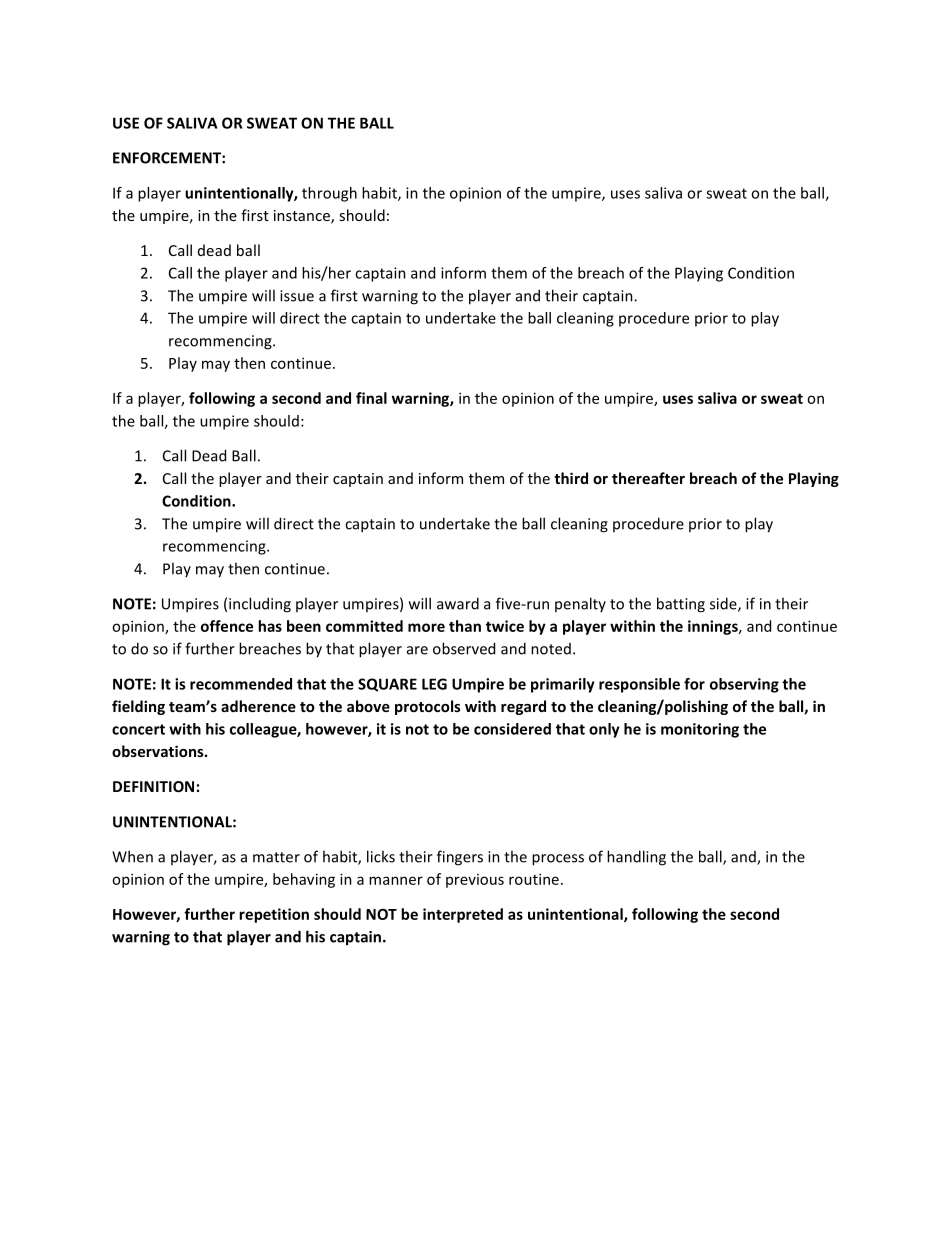 Image resolution: width=952 pixels, height=1233 pixels. What do you see at coordinates (371, 398) in the page?
I see `final` at bounding box center [371, 398].
